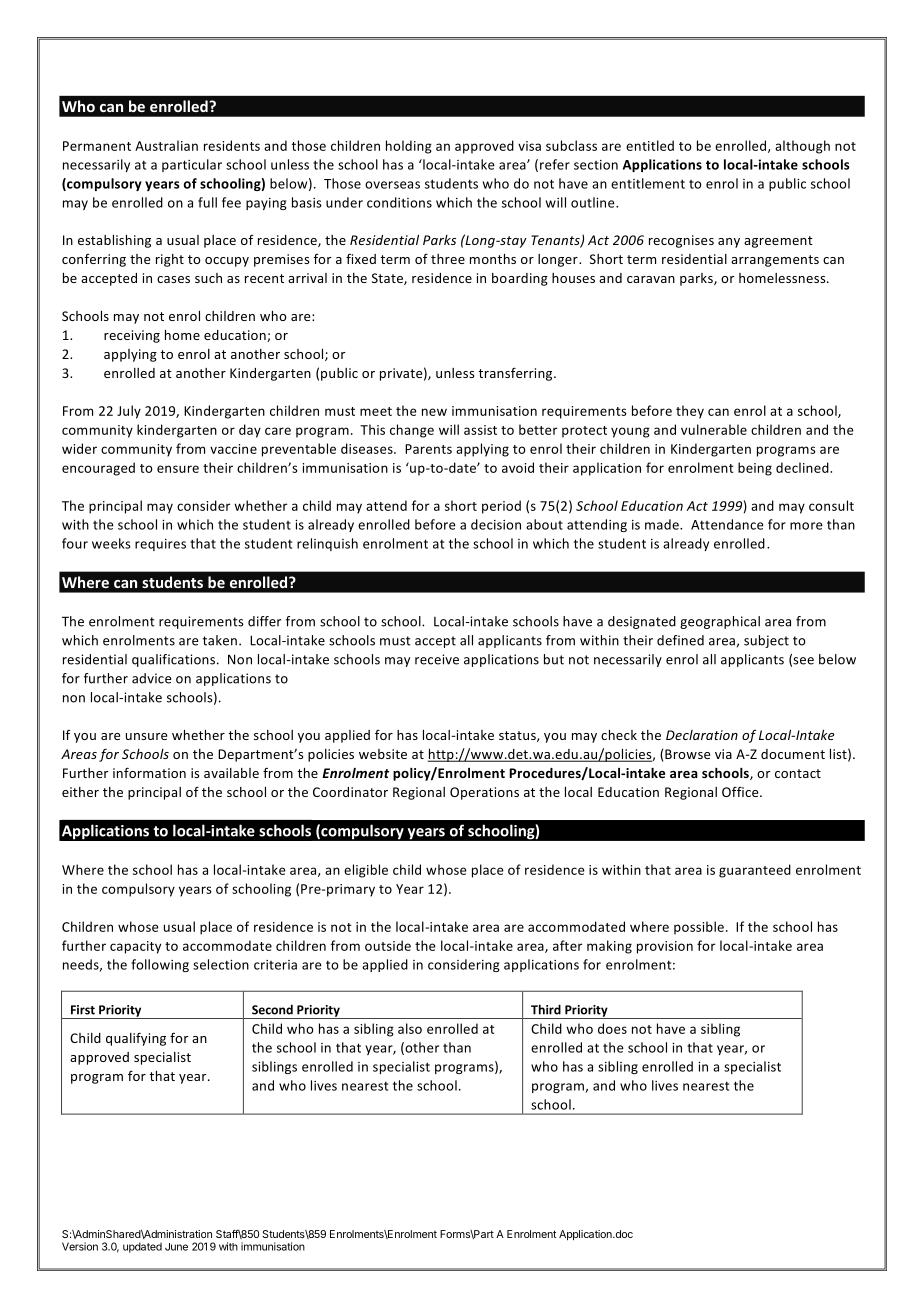 The width and height of the screenshot is (924, 1308). What do you see at coordinates (392, 185) in the screenshot?
I see `overseas` at bounding box center [392, 185].
